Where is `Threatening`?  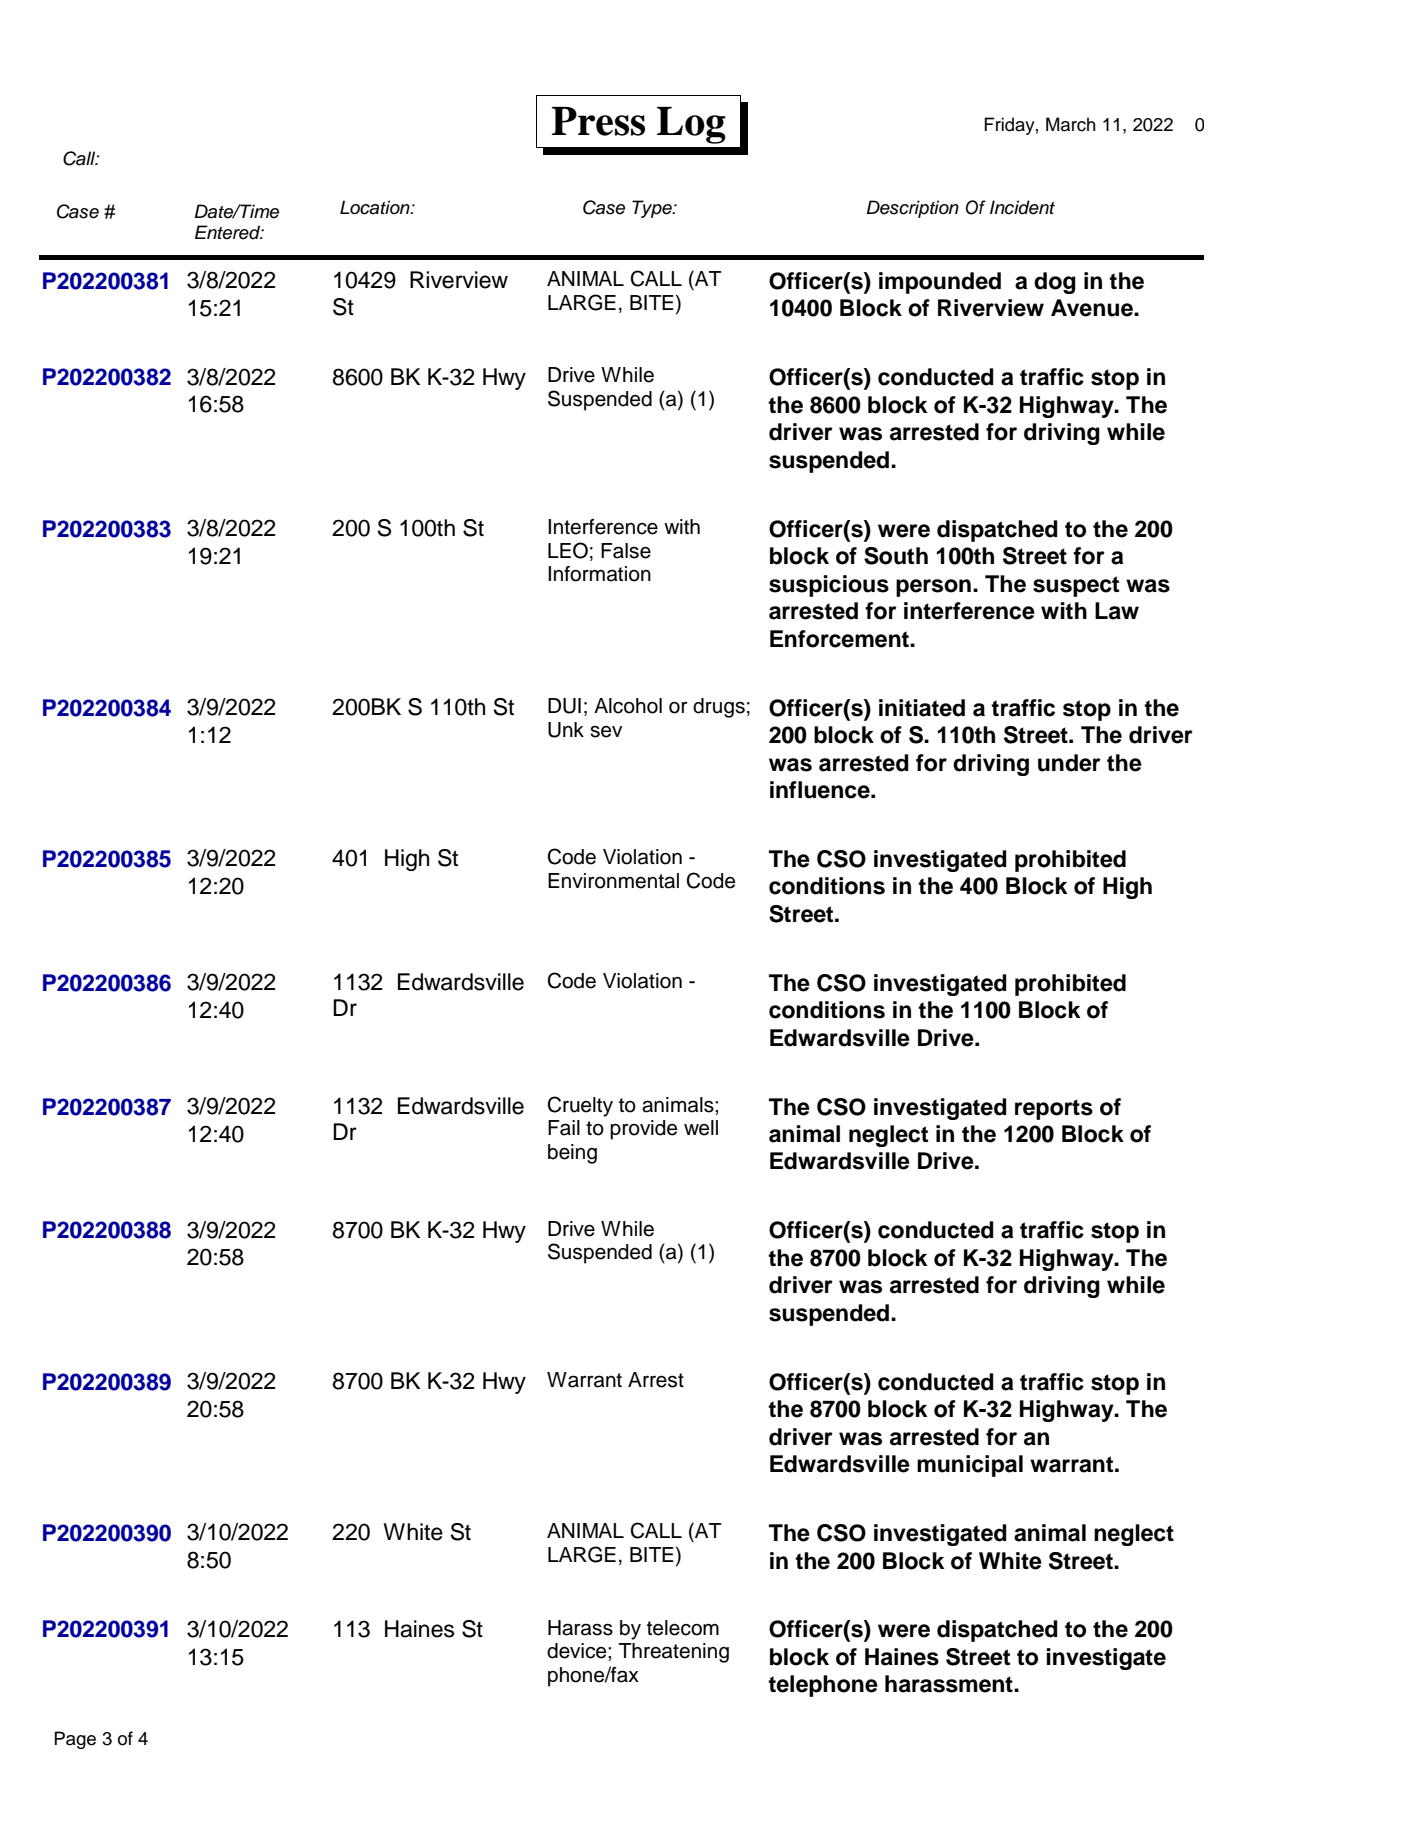
Threatening is located at coordinates (674, 1653).
